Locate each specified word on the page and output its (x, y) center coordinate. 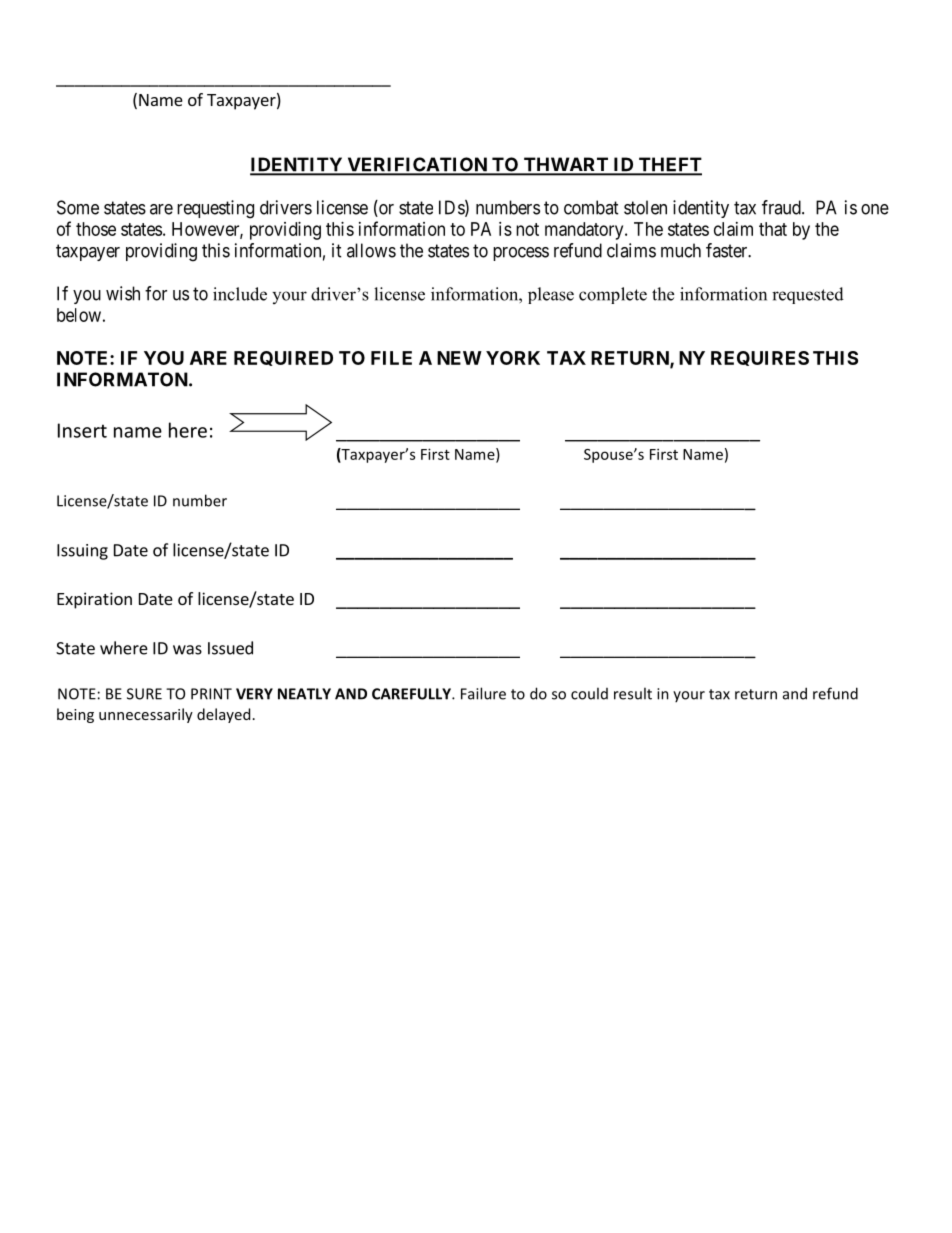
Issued (230, 648)
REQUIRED (283, 358)
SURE (144, 694)
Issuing (82, 552)
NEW (459, 358)
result (633, 693)
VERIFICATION (417, 165)
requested (808, 295)
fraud (782, 207)
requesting (215, 209)
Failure (483, 693)
